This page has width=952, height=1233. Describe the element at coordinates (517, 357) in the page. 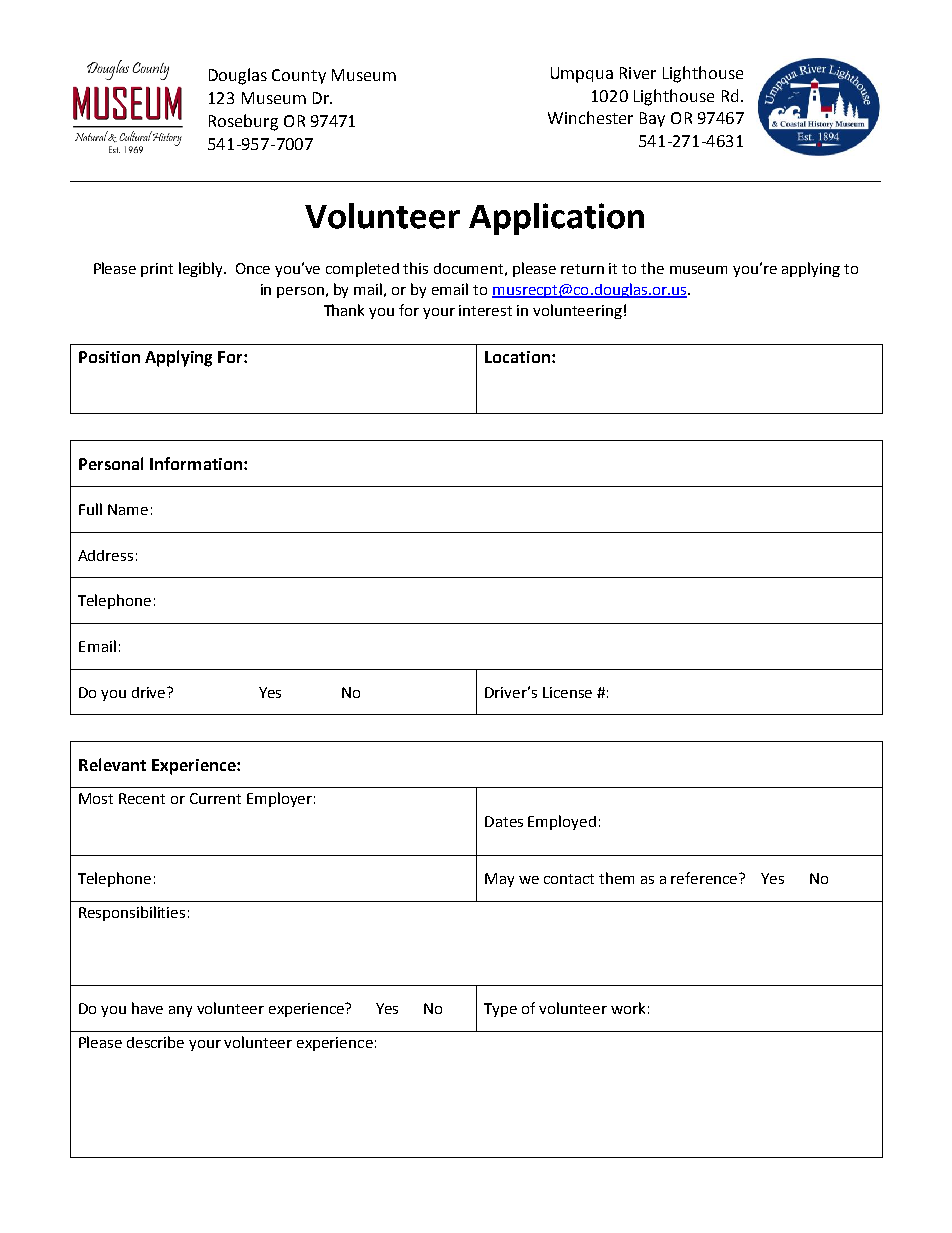

I see `Location` at that location.
